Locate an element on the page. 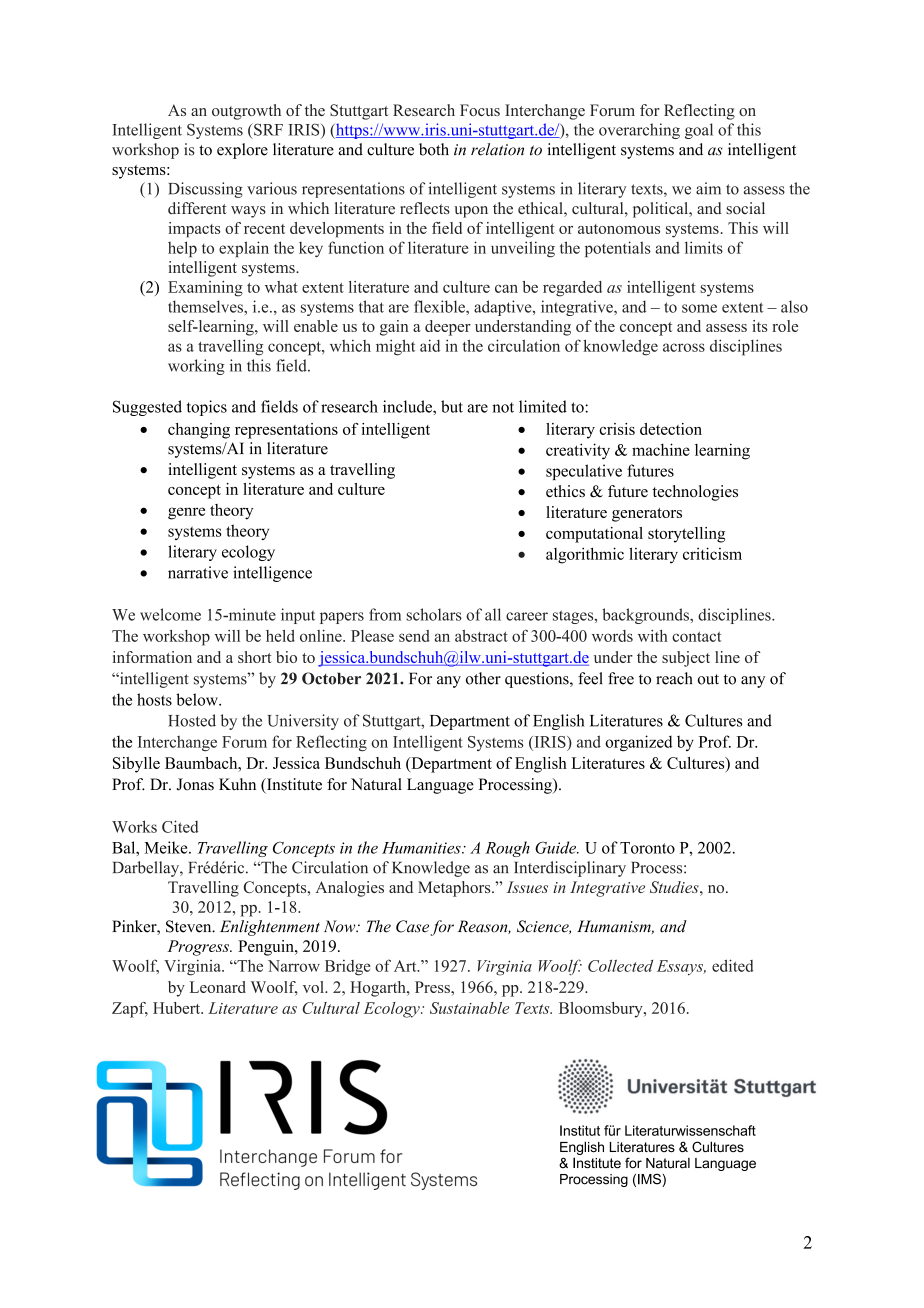 This image has width=924, height=1308. Hubert is located at coordinates (178, 1008).
